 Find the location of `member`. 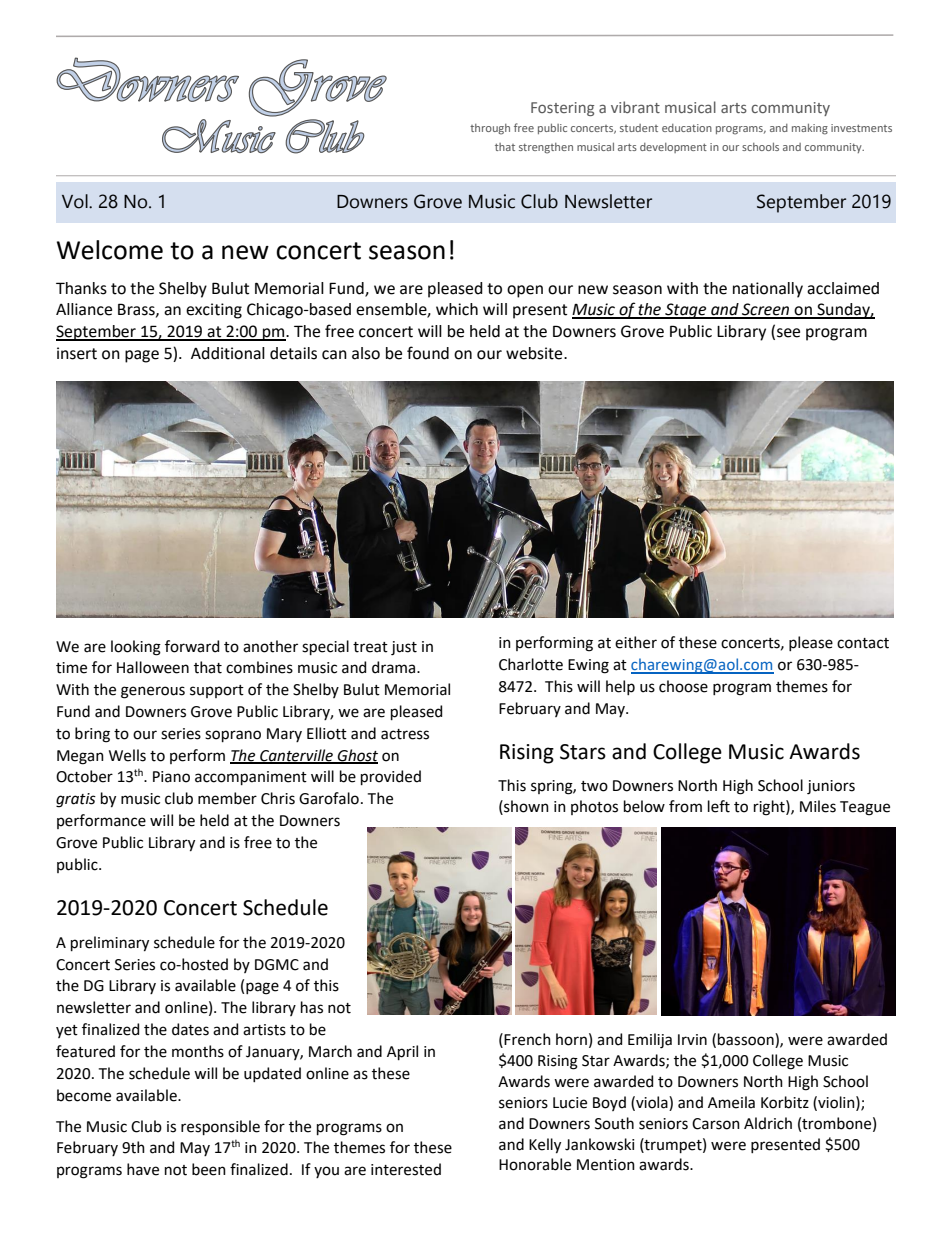

member is located at coordinates (227, 798).
